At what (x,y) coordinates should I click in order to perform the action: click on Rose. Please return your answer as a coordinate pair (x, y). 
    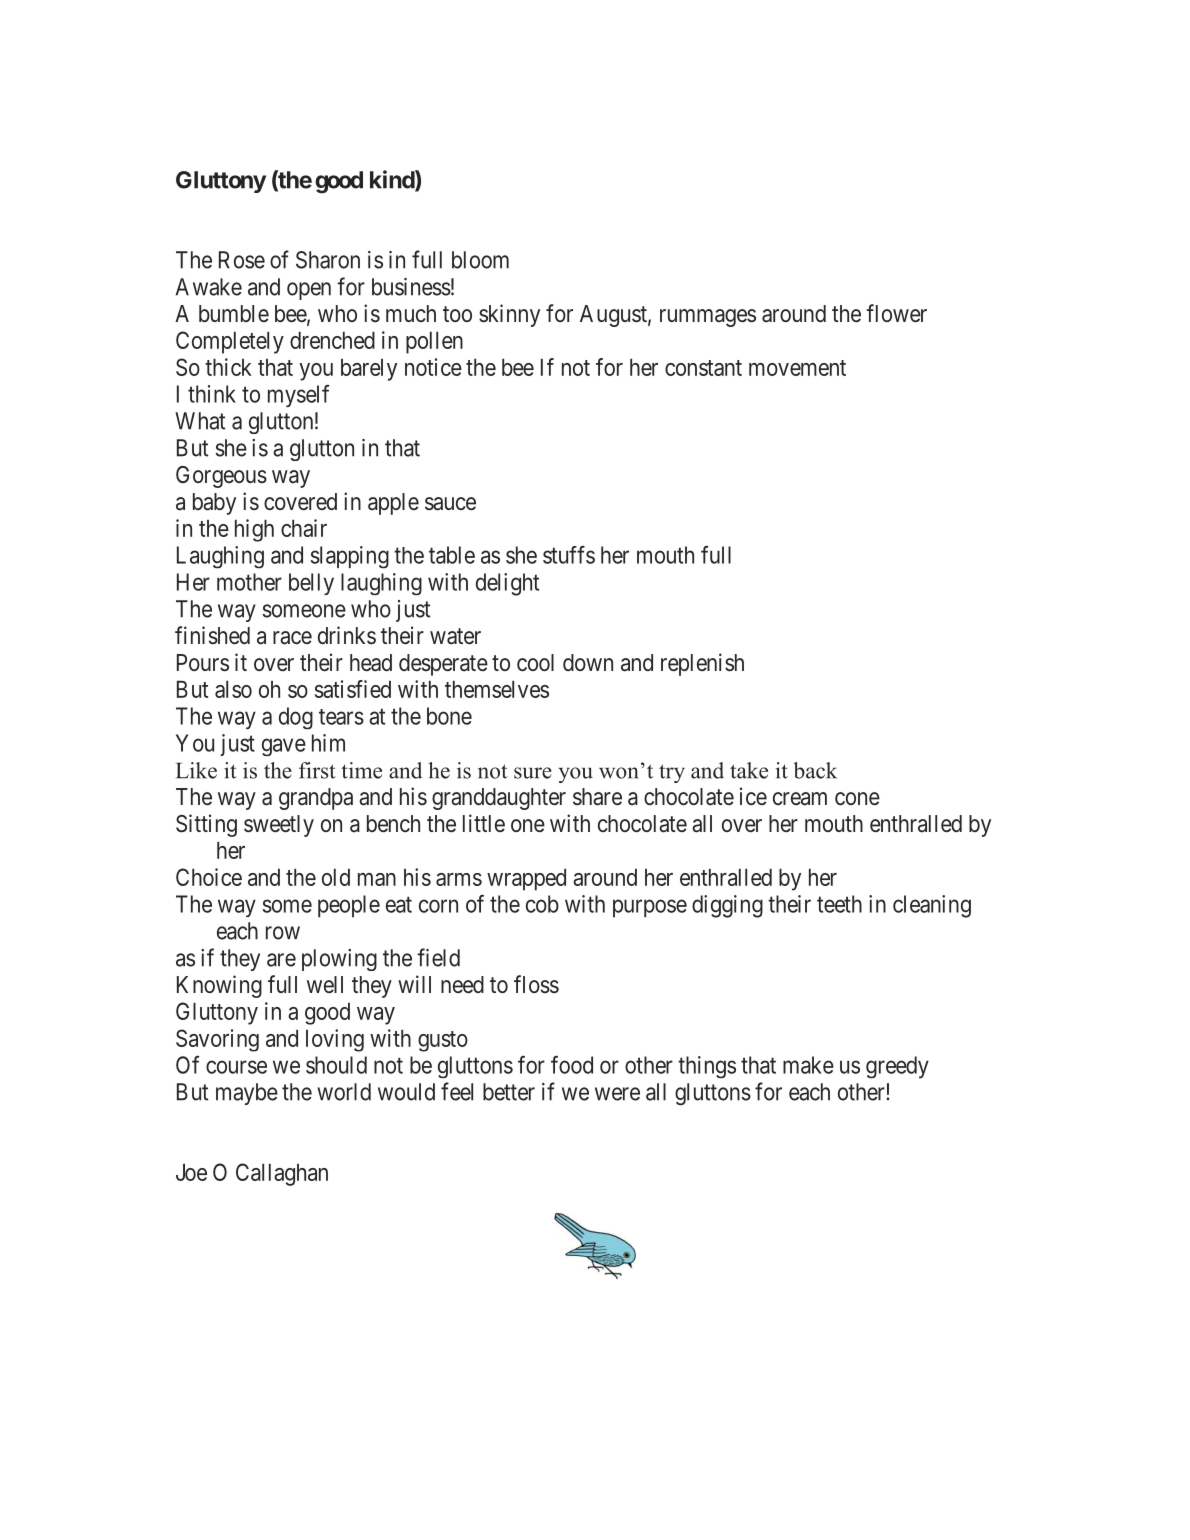
    Looking at the image, I should click on (242, 260).
